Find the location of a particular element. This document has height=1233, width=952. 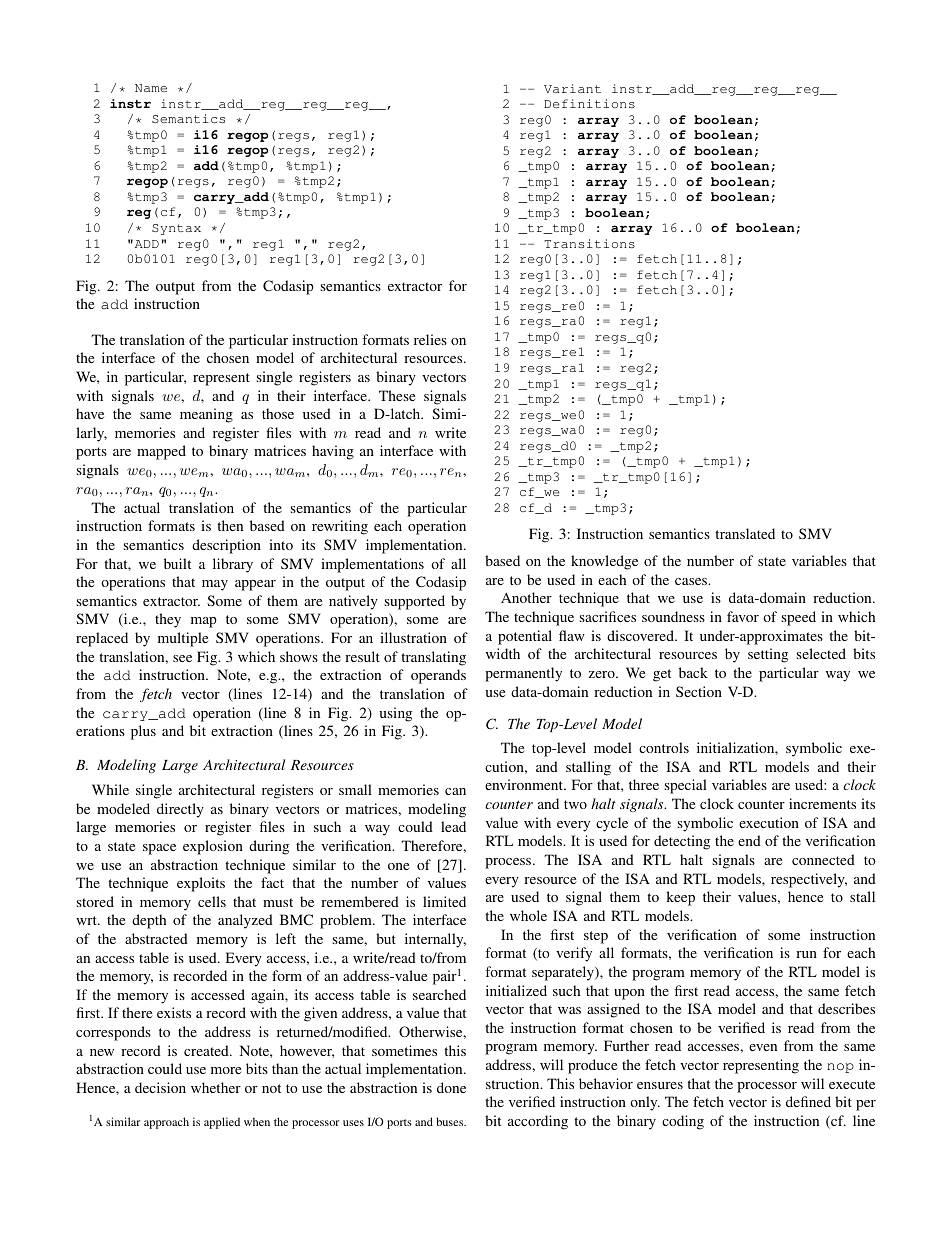

Name is located at coordinates (151, 88).
